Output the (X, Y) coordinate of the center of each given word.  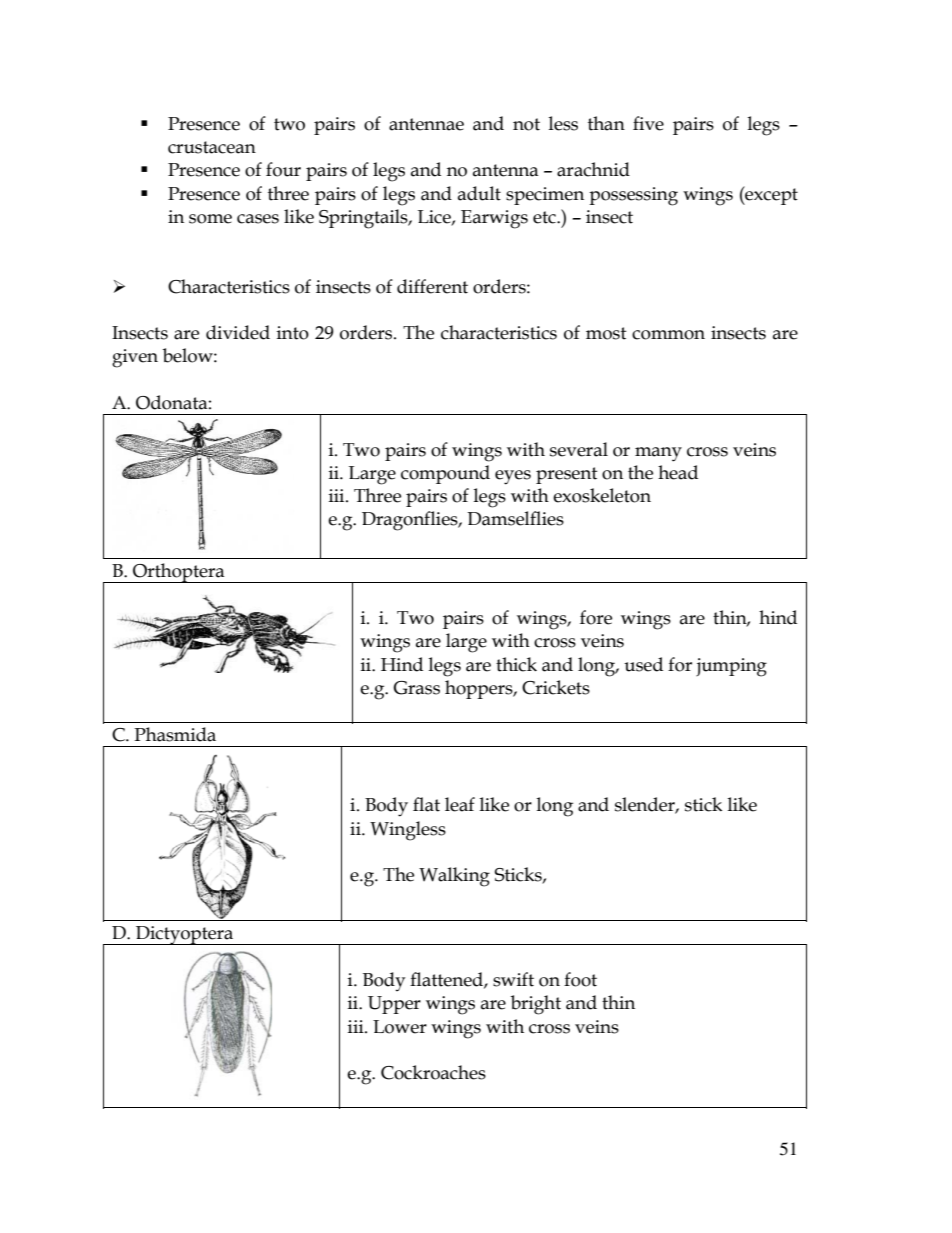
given (135, 358)
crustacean (212, 147)
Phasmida (175, 734)
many (658, 454)
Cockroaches (433, 1072)
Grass (416, 688)
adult (479, 193)
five (648, 123)
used (643, 664)
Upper (394, 1005)
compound (445, 474)
